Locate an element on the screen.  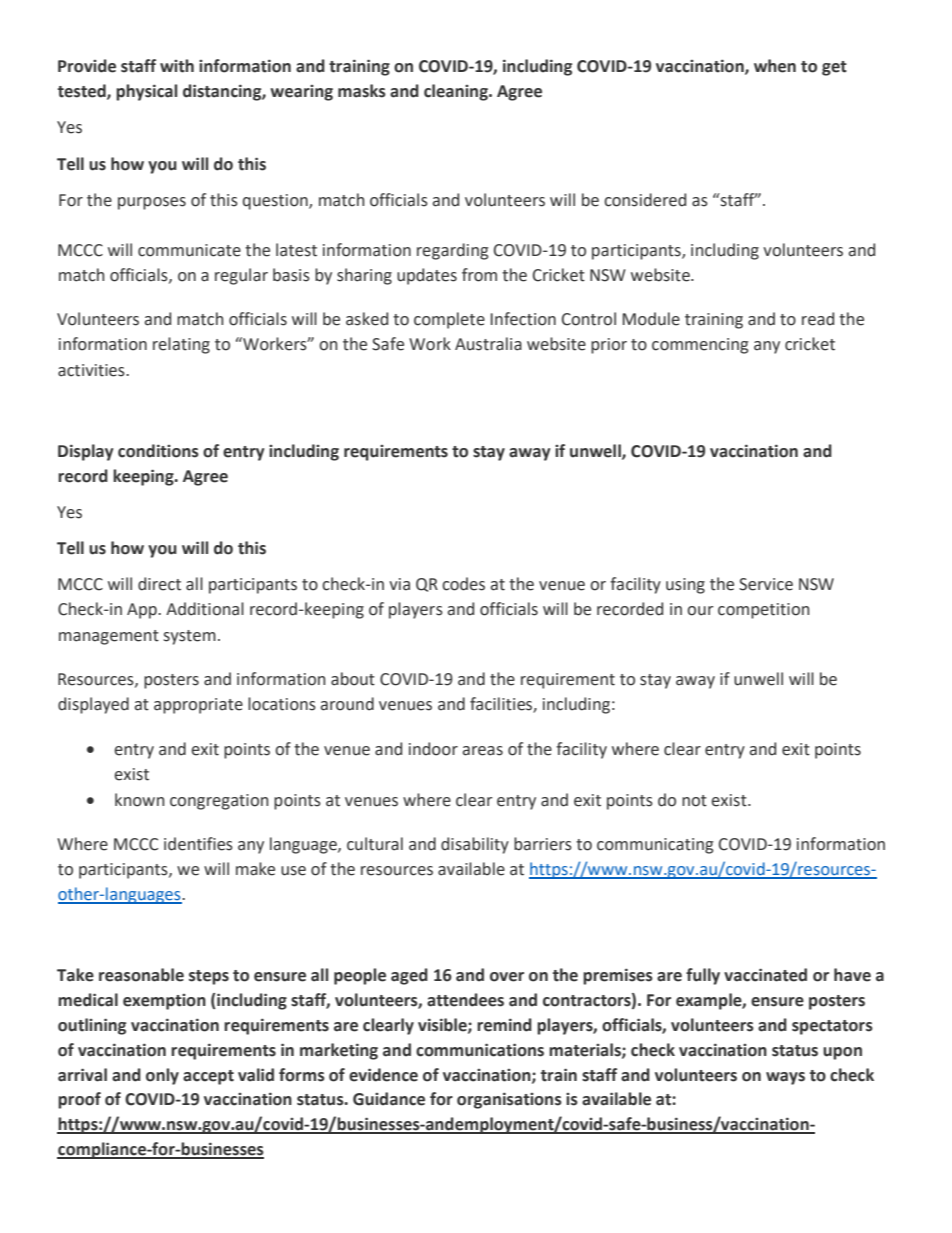
areas is located at coordinates (483, 751).
